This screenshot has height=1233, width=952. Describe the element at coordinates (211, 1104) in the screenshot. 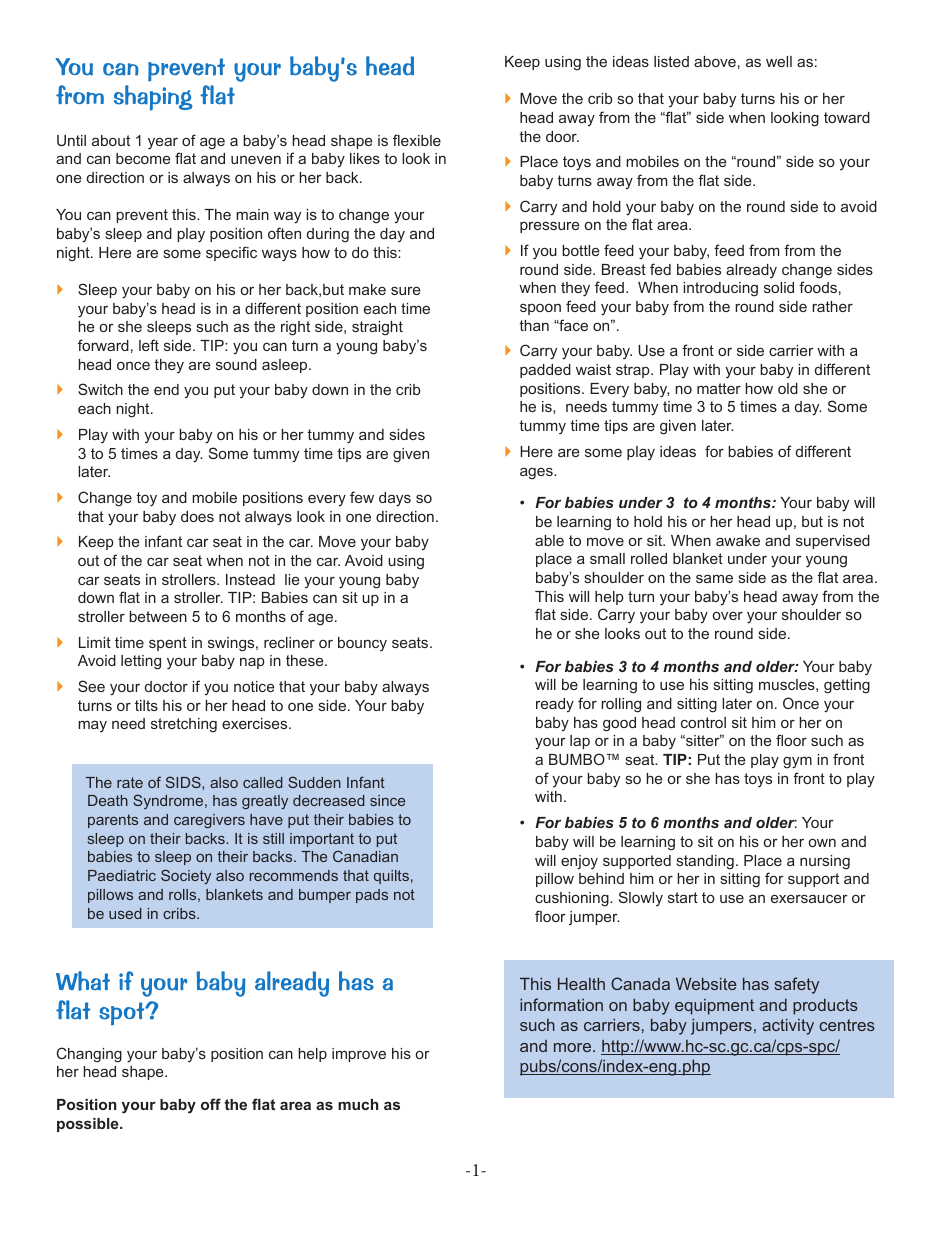

I see `off` at that location.
